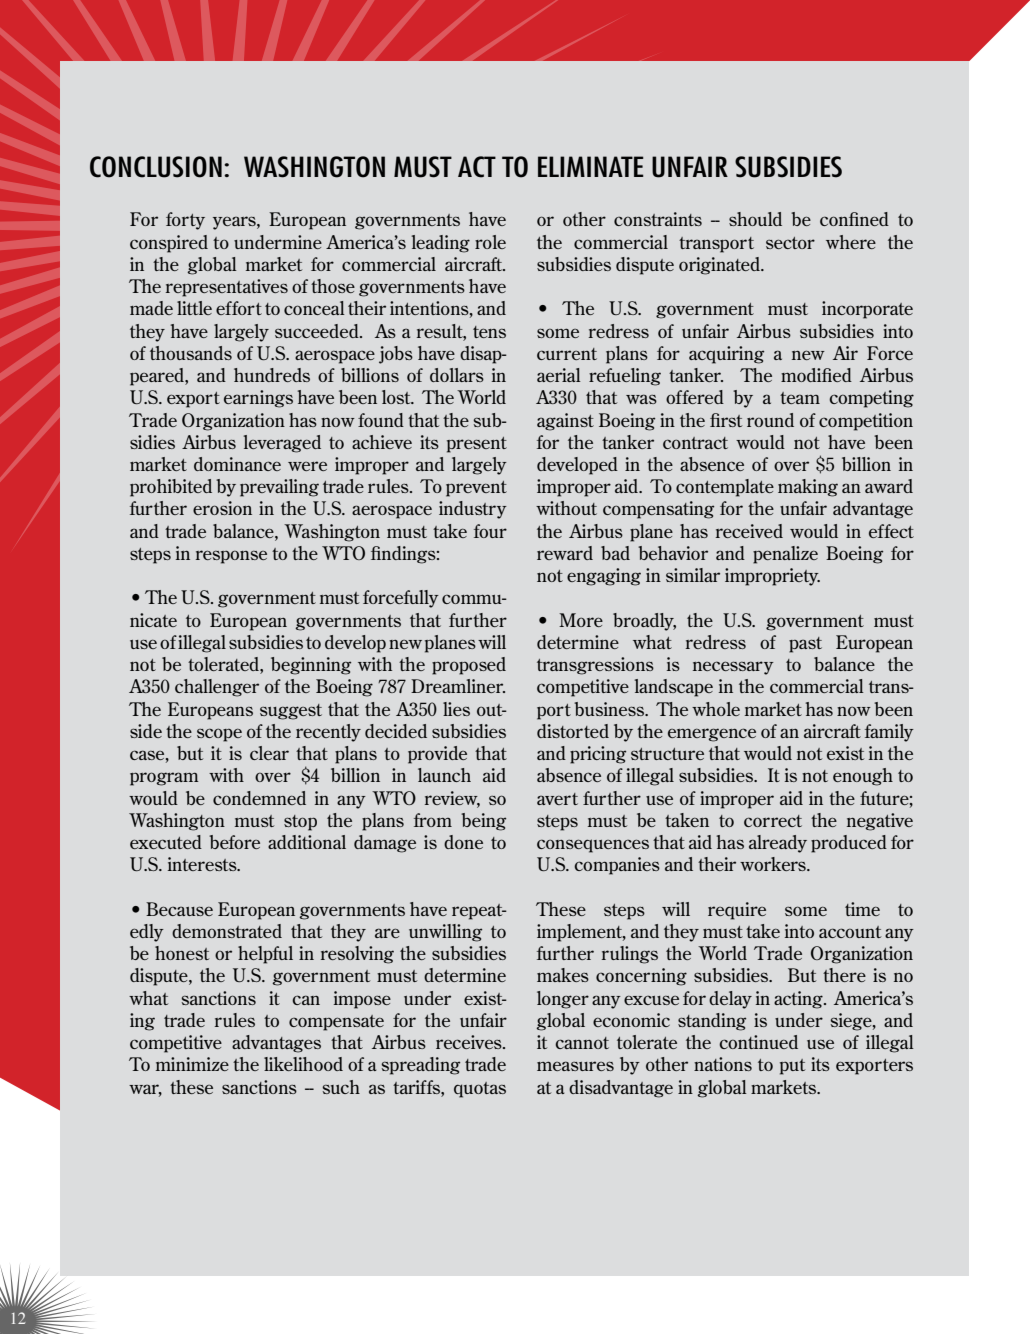 Image resolution: width=1030 pixels, height=1334 pixels. What do you see at coordinates (581, 620) in the page?
I see `More` at bounding box center [581, 620].
